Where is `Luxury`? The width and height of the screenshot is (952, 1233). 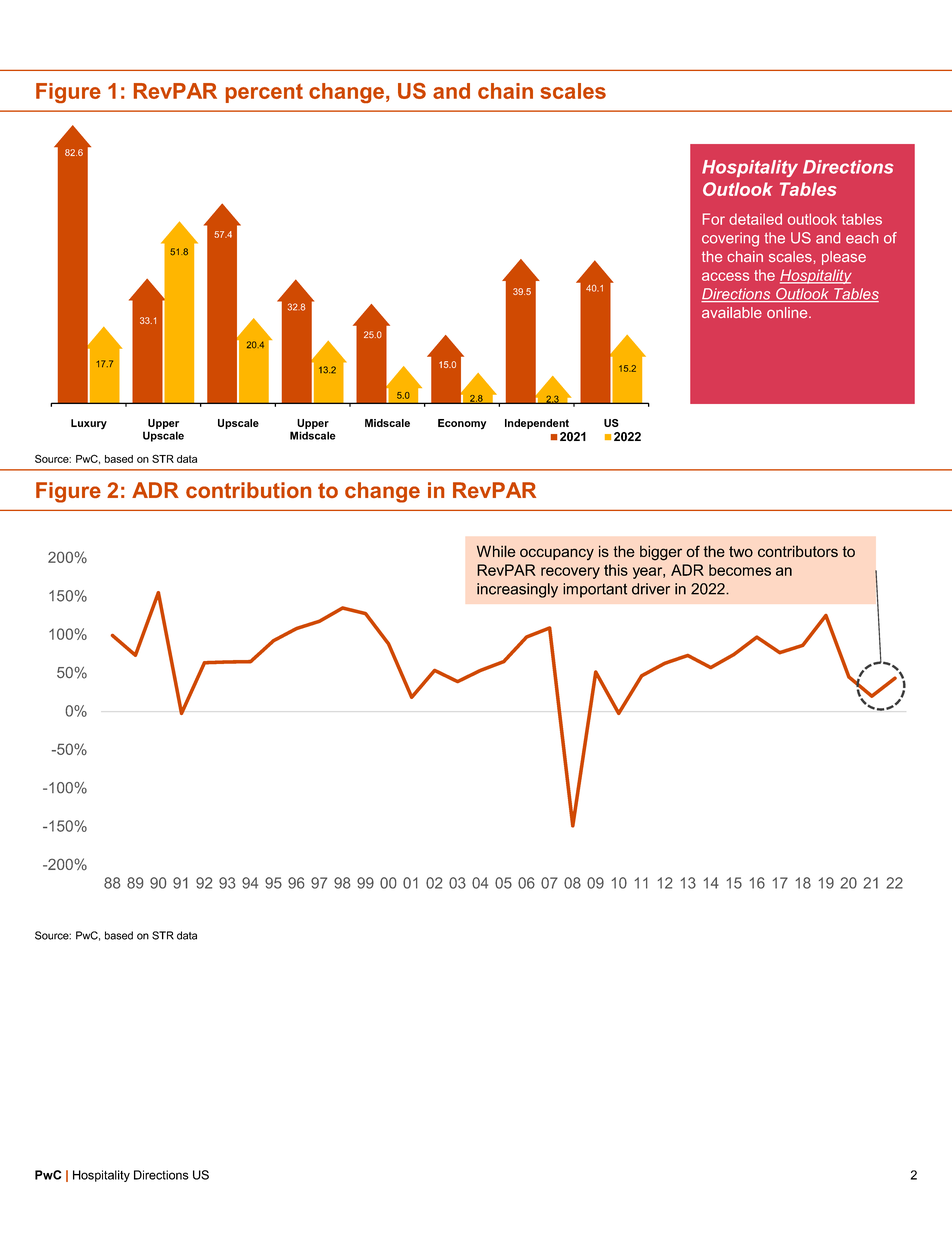 Luxury is located at coordinates (89, 424).
